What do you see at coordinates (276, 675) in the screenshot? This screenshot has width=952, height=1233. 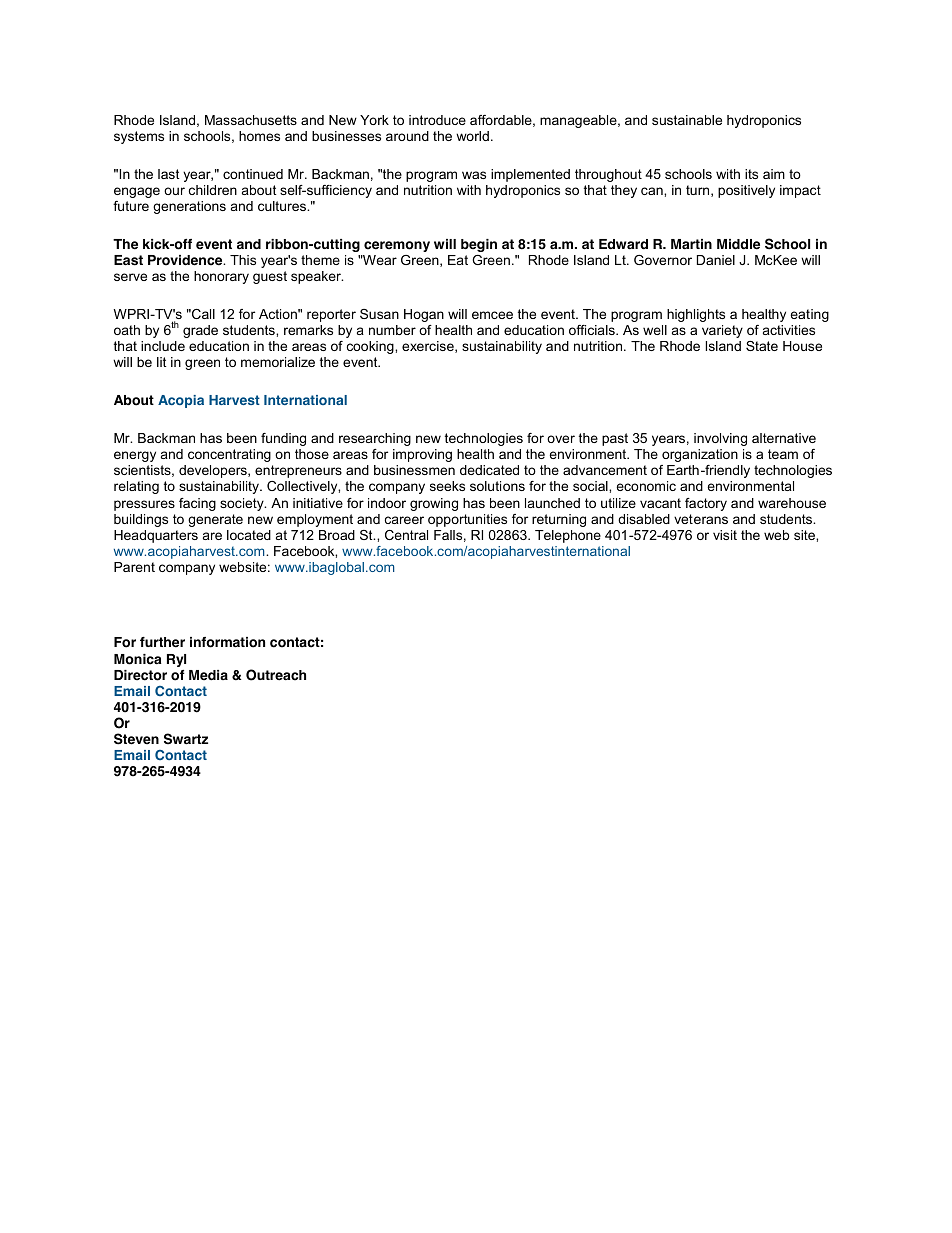 I see `Outreach` at bounding box center [276, 675].
